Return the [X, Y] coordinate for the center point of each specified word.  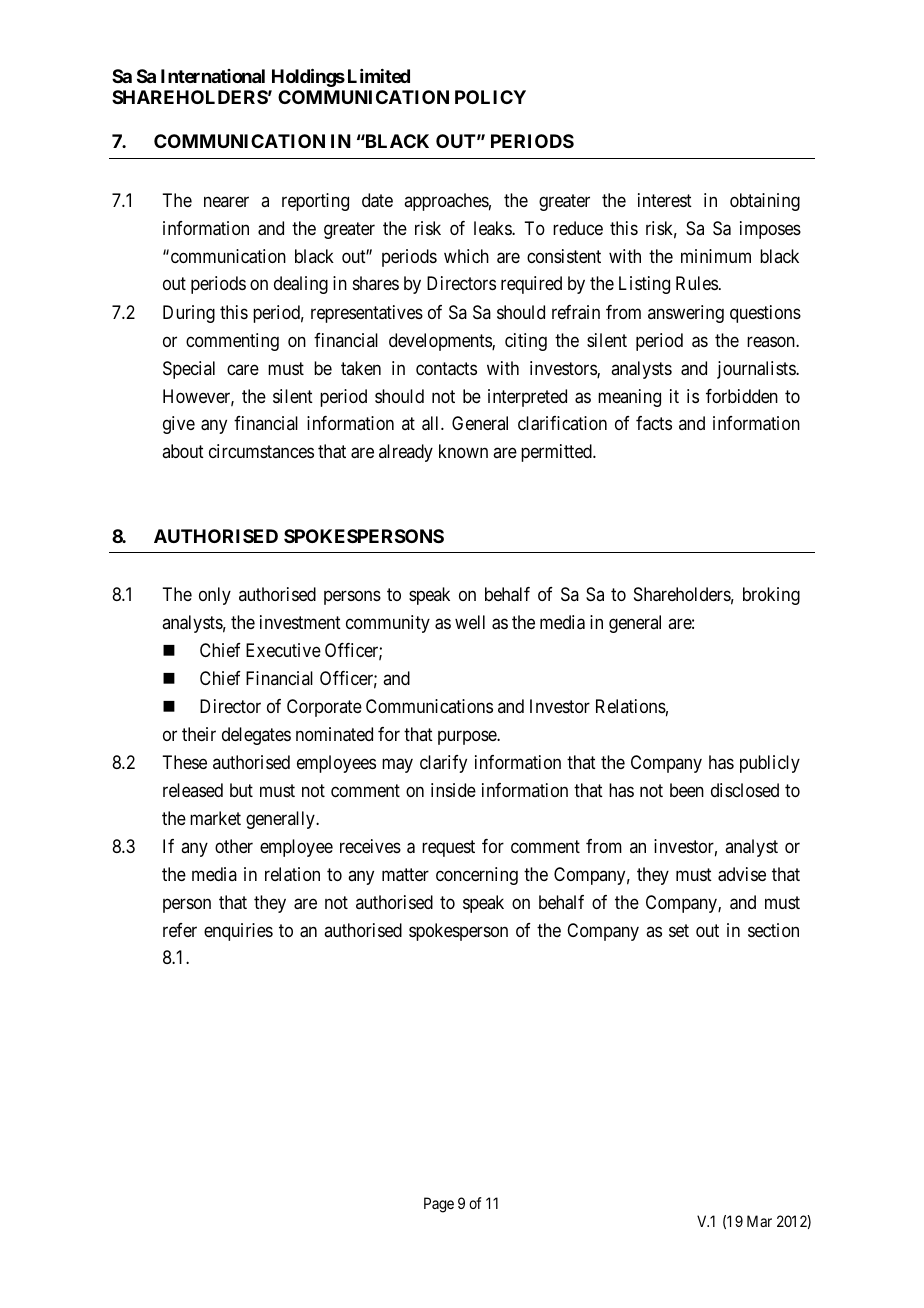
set [679, 930]
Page [439, 1205]
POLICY [490, 97]
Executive [283, 650]
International [213, 76]
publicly [770, 764]
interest [665, 200]
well [470, 622]
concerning [477, 876]
